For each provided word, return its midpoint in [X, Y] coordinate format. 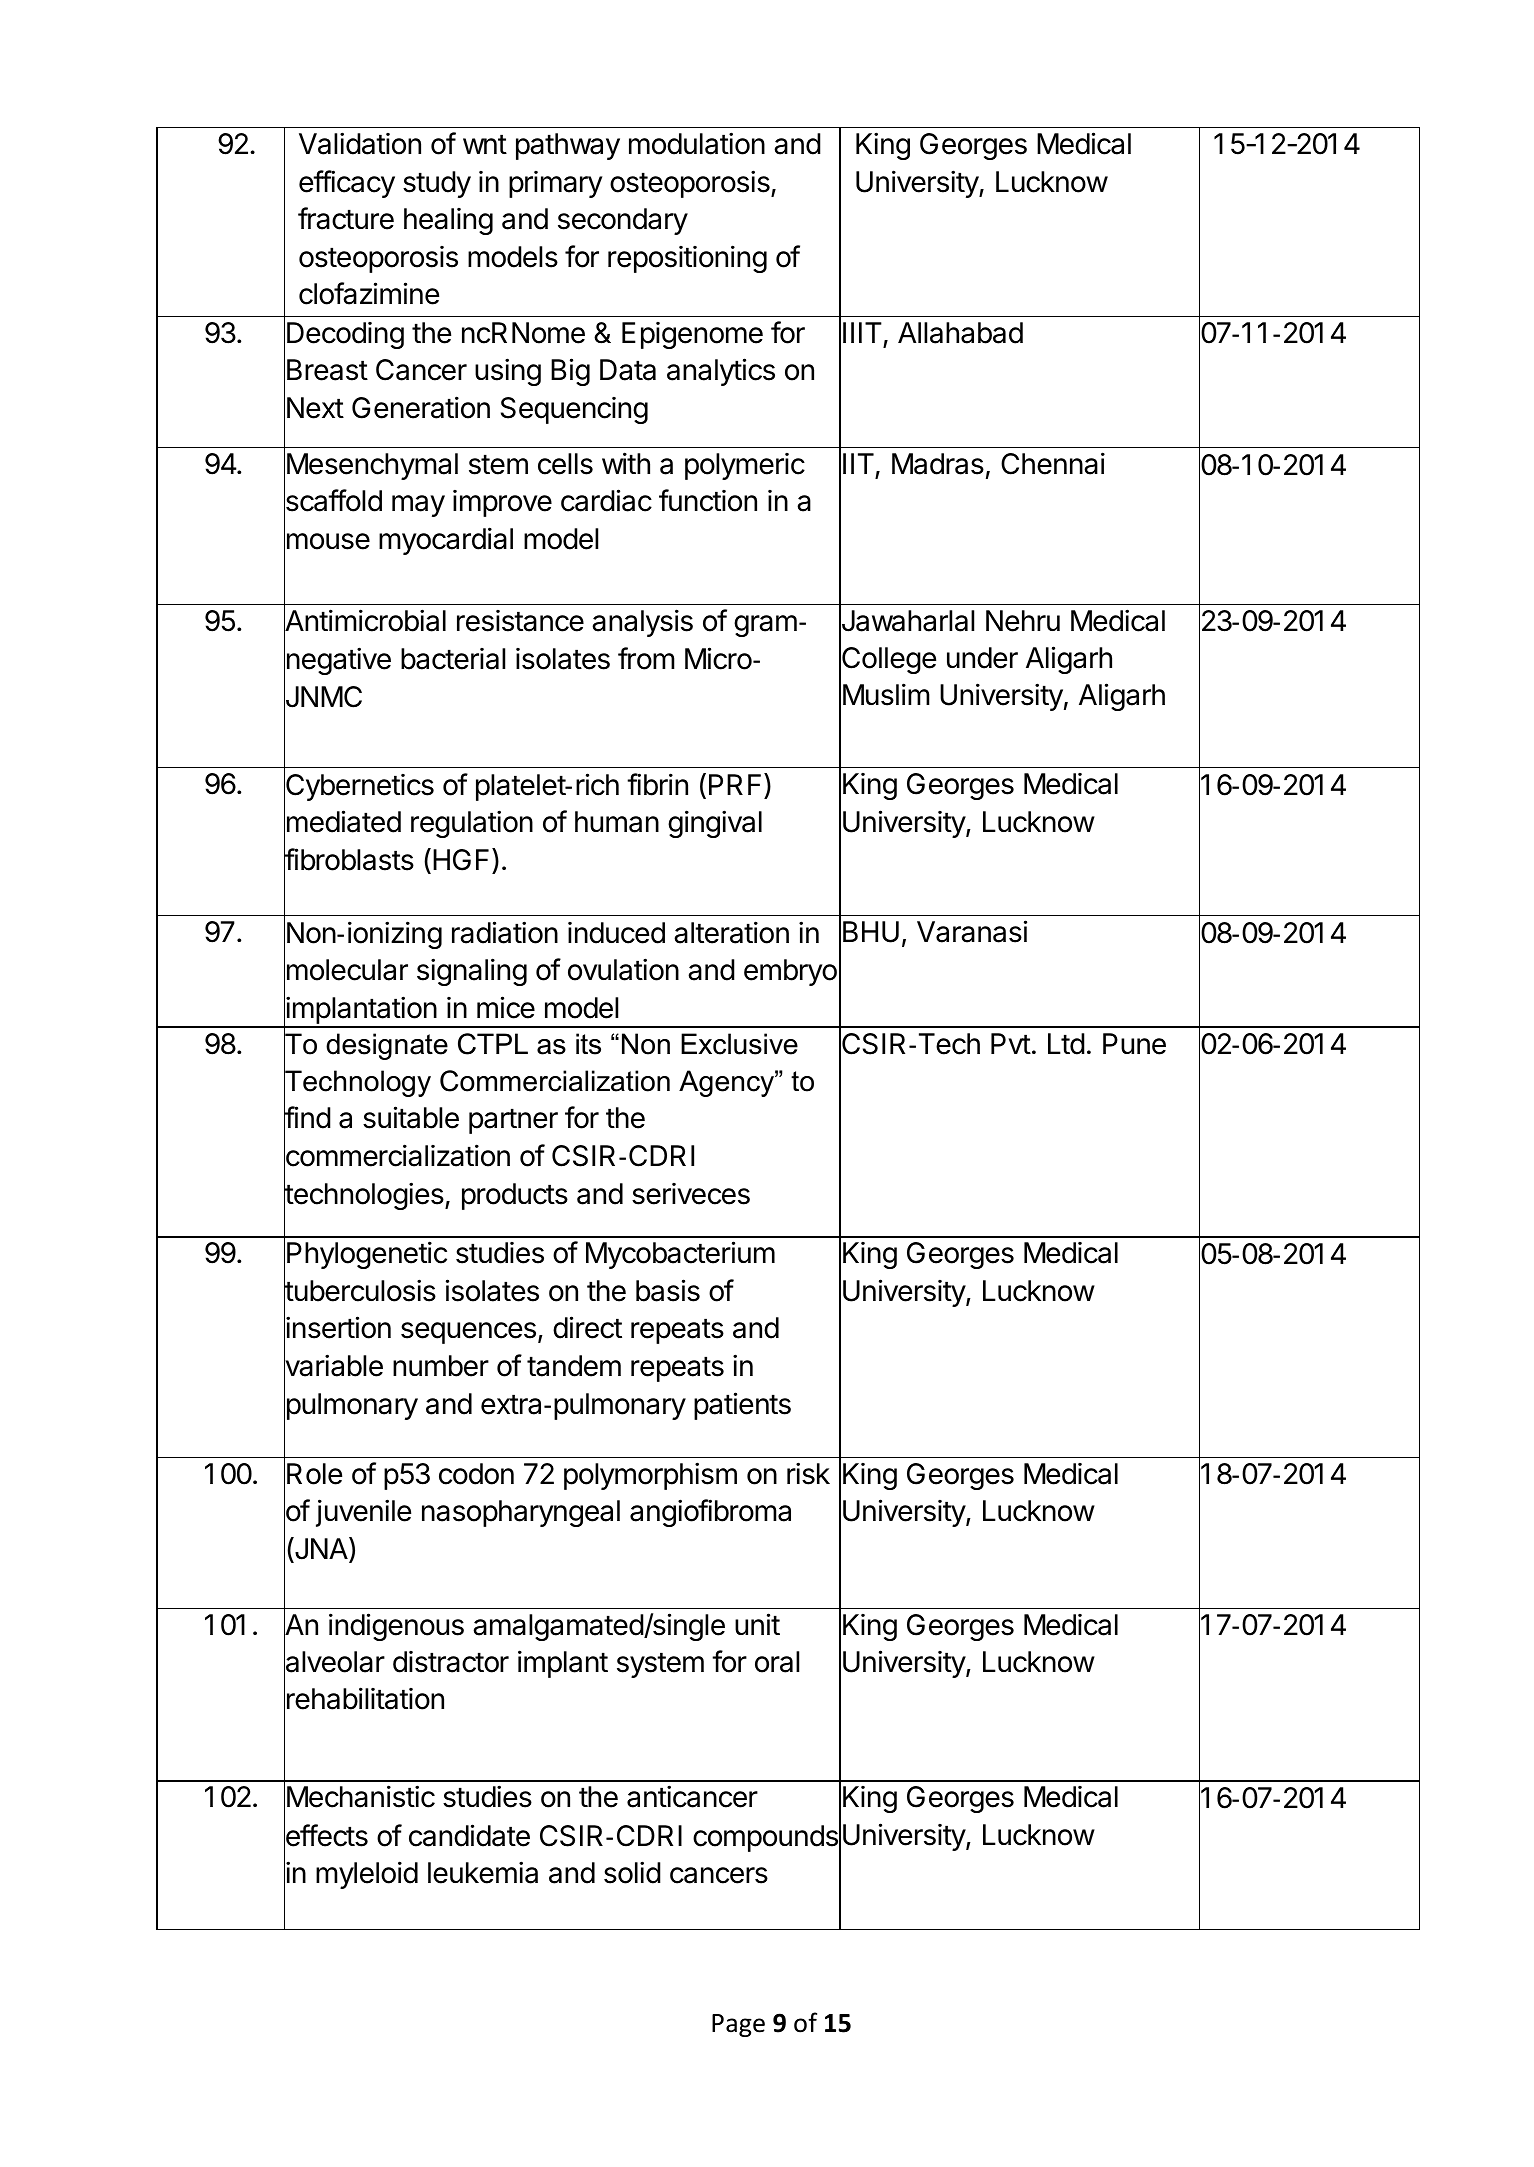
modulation [697, 143]
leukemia [483, 1872]
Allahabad [960, 333]
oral [777, 1662]
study [437, 184]
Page [738, 2025]
